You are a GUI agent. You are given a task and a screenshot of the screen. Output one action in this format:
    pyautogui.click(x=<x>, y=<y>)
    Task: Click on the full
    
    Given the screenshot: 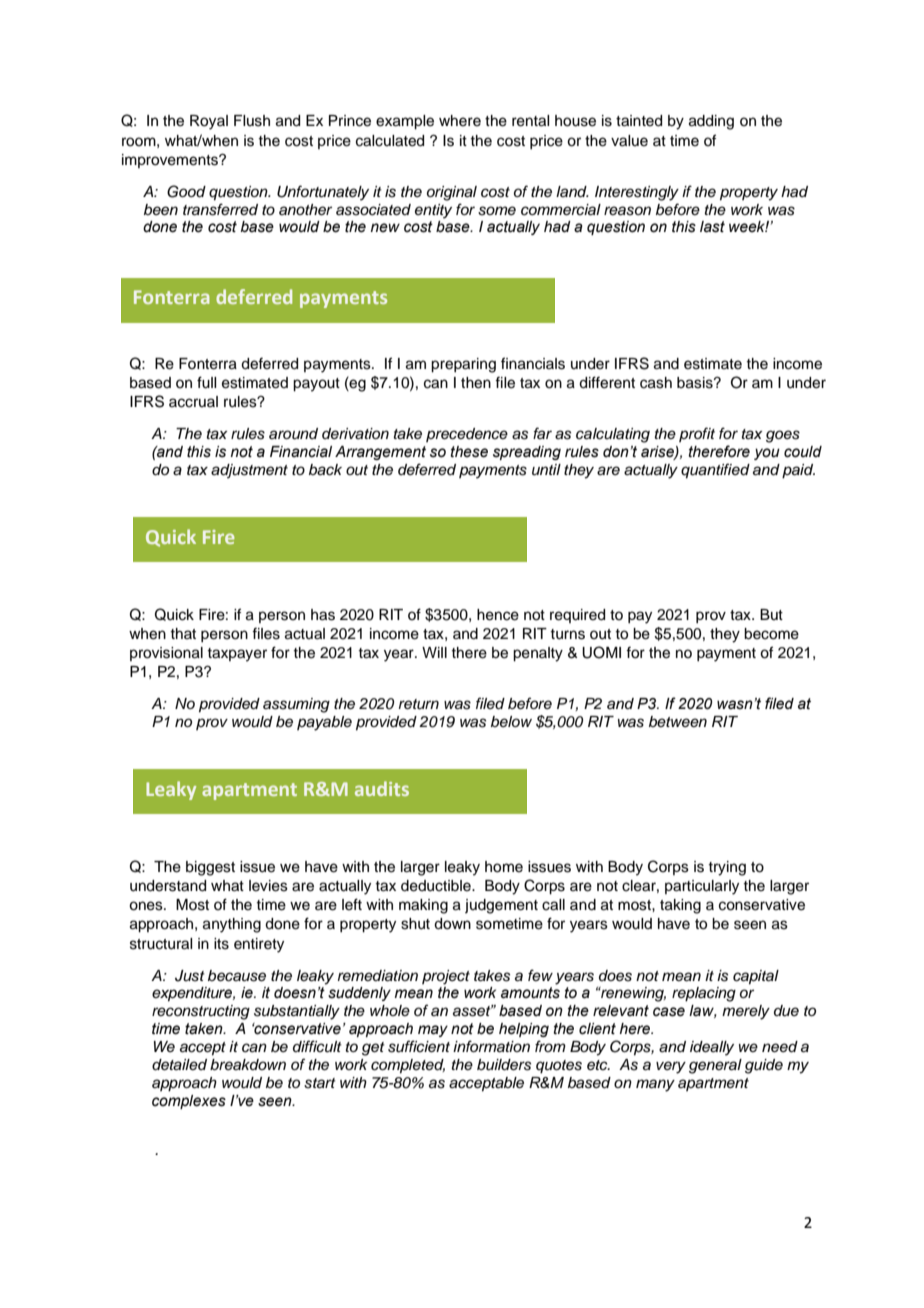 What is the action you would take?
    pyautogui.click(x=206, y=382)
